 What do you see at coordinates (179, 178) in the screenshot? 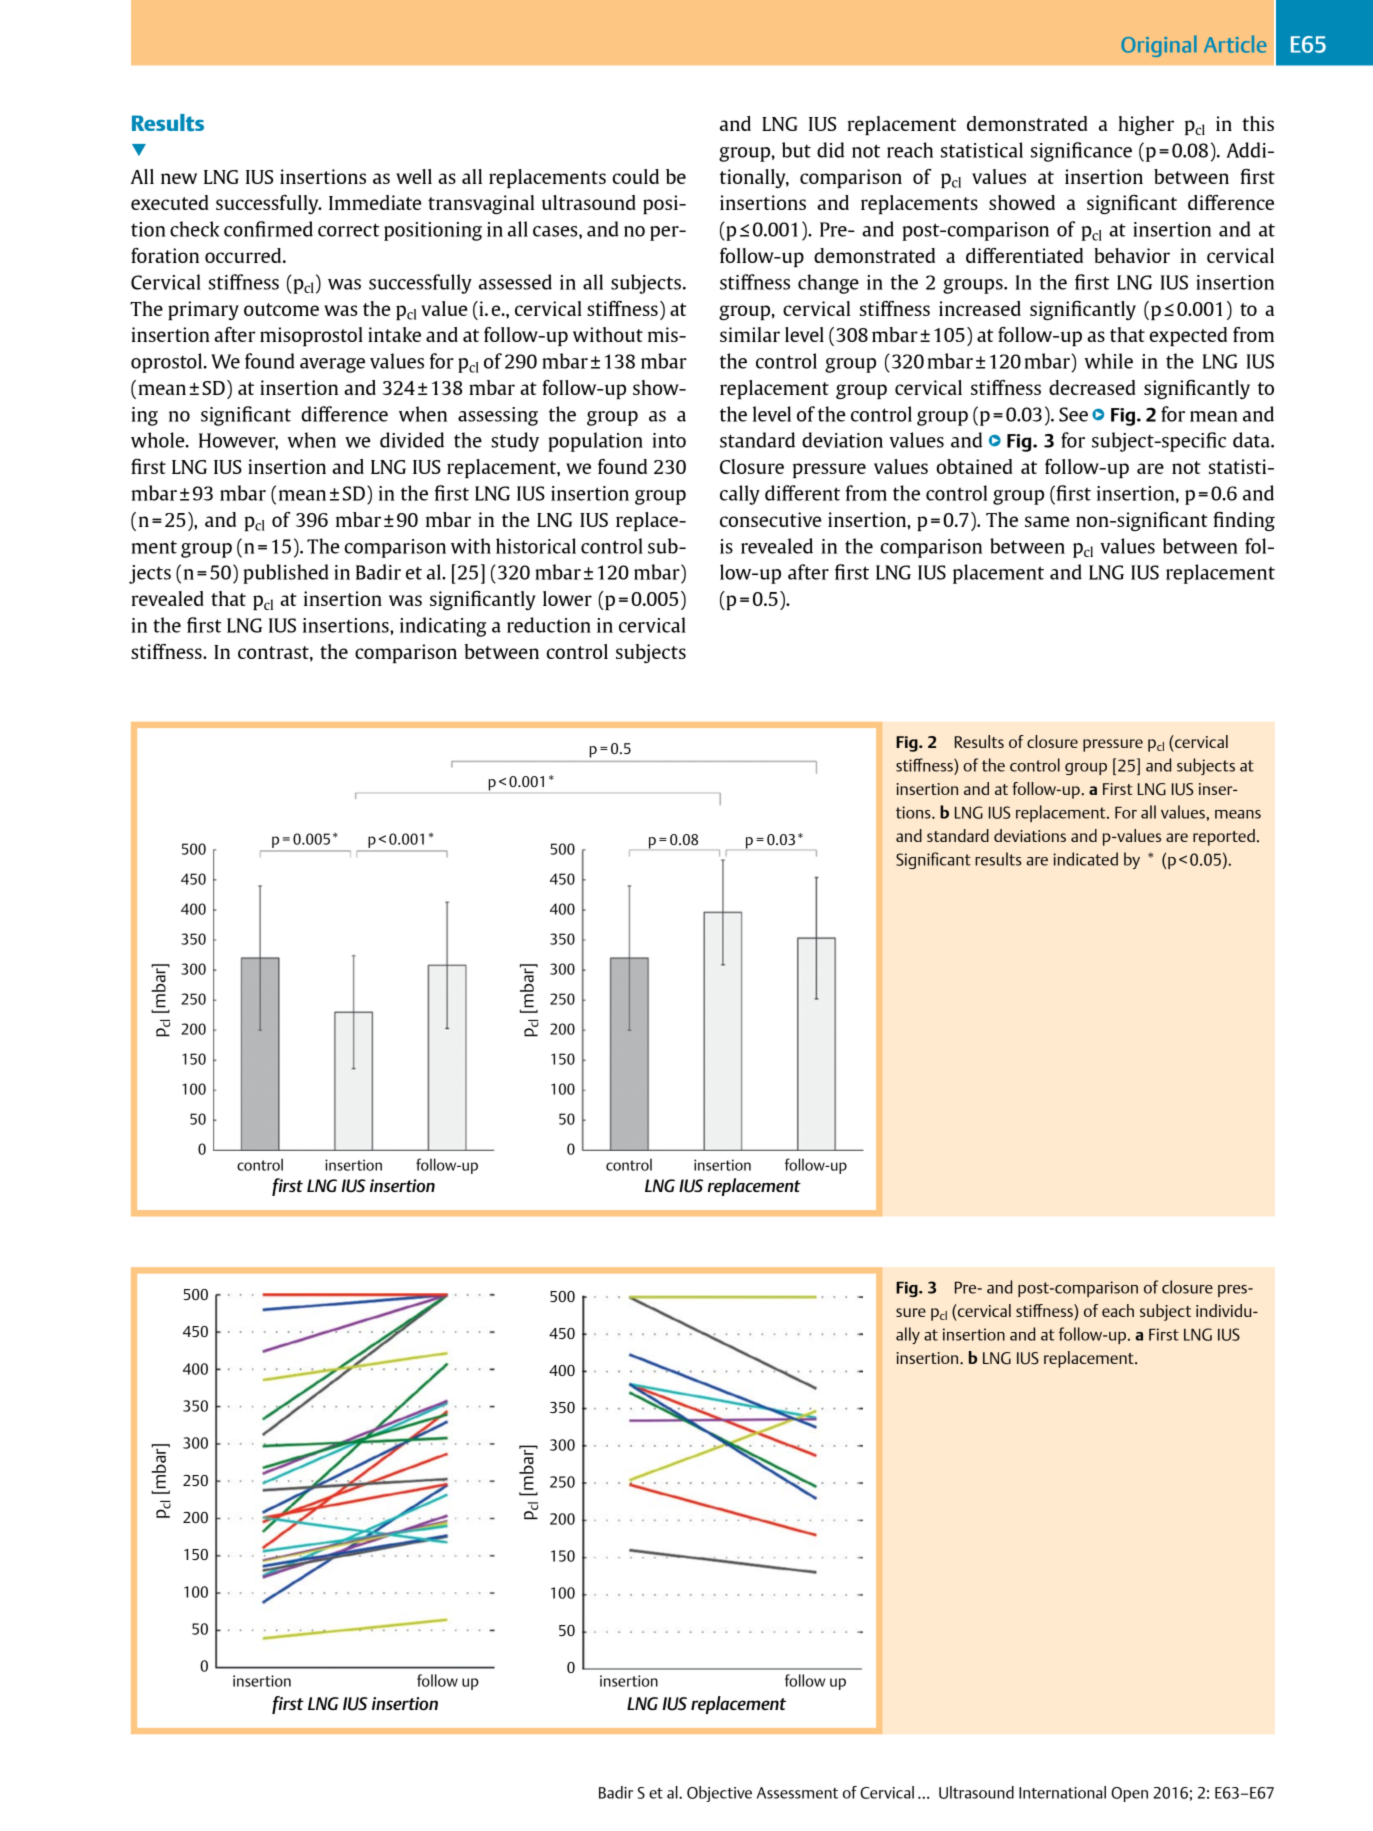
I see `new` at bounding box center [179, 178].
